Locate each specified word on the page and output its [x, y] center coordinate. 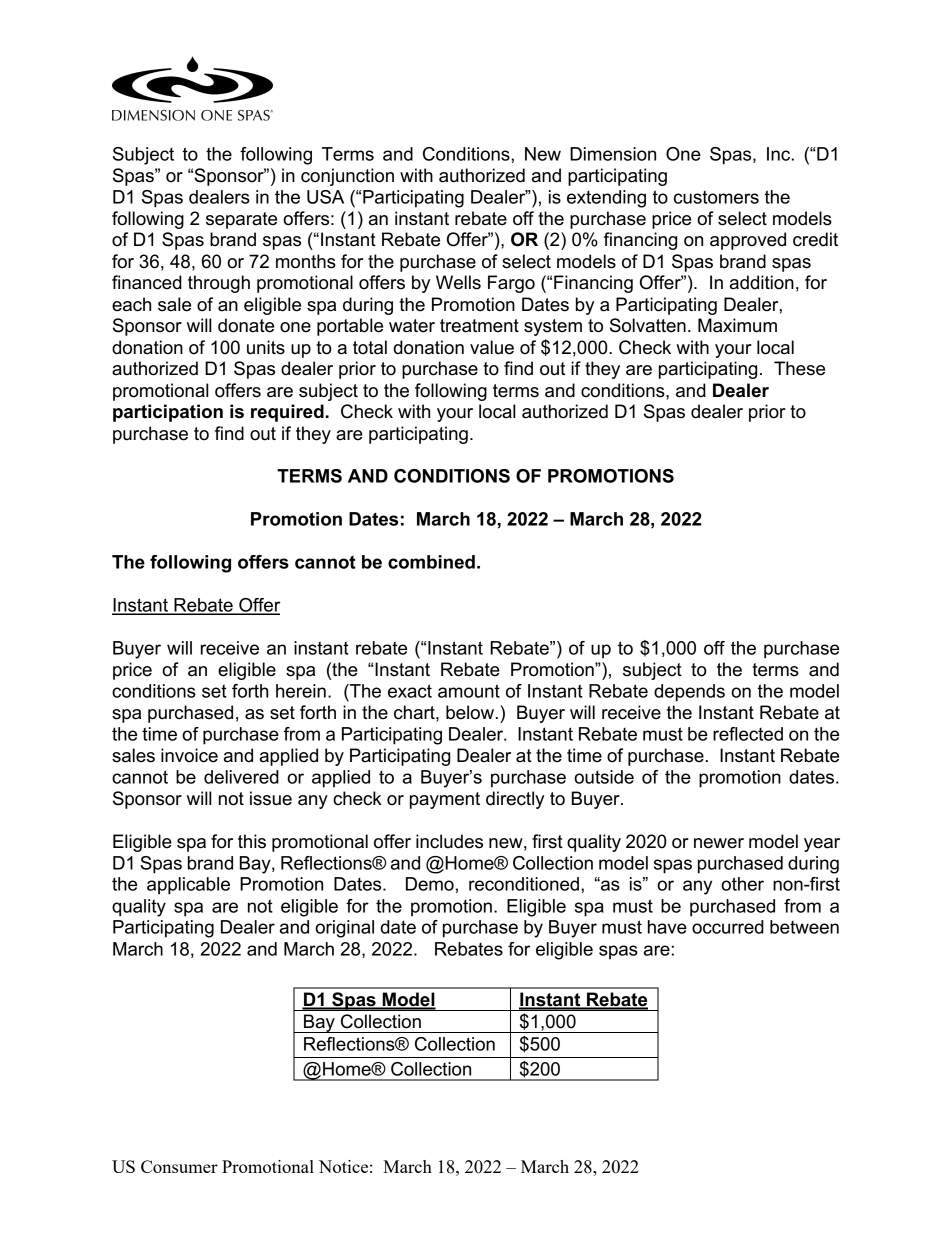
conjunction [347, 177]
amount [469, 691]
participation [168, 413]
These [799, 368]
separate [241, 220]
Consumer [179, 1166]
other [742, 884]
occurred [728, 927]
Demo [430, 884]
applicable [188, 886]
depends [689, 693]
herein [301, 691]
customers [716, 197]
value [492, 347]
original [344, 929]
